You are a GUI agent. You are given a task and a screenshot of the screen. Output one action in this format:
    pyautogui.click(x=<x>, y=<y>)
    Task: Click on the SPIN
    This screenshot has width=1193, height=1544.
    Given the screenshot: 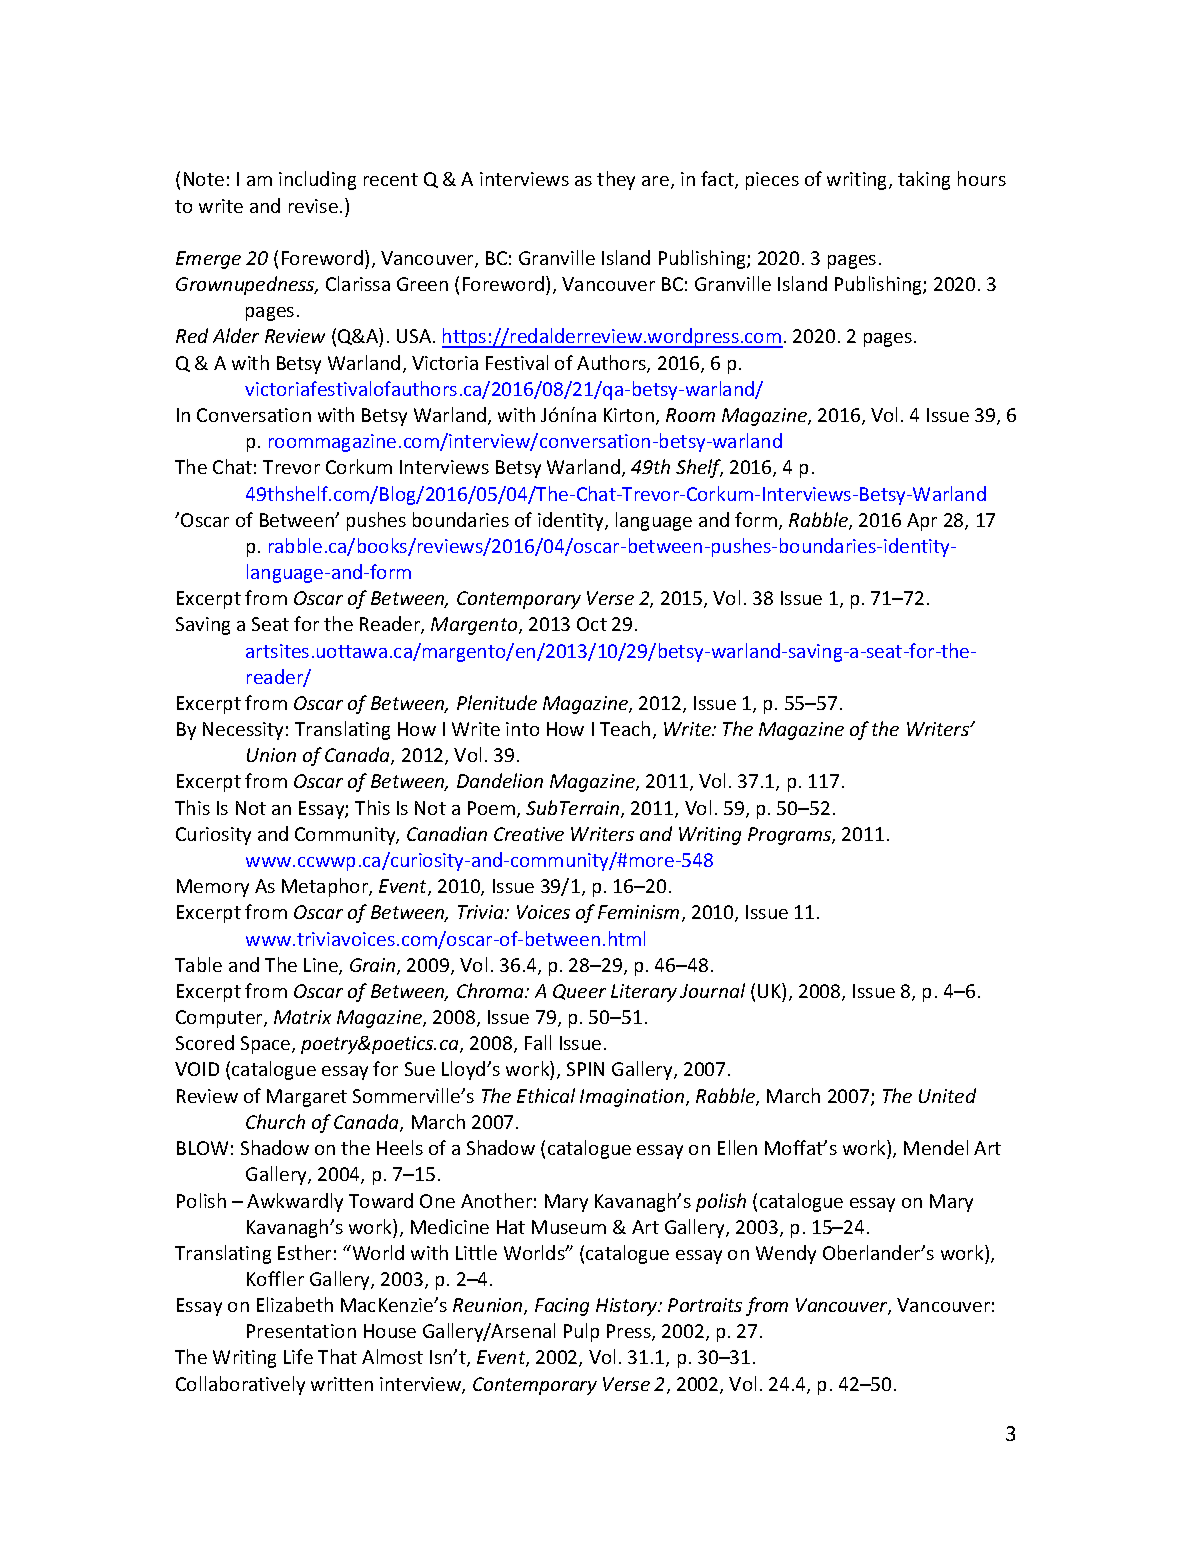 What is the action you would take?
    pyautogui.click(x=585, y=1069)
